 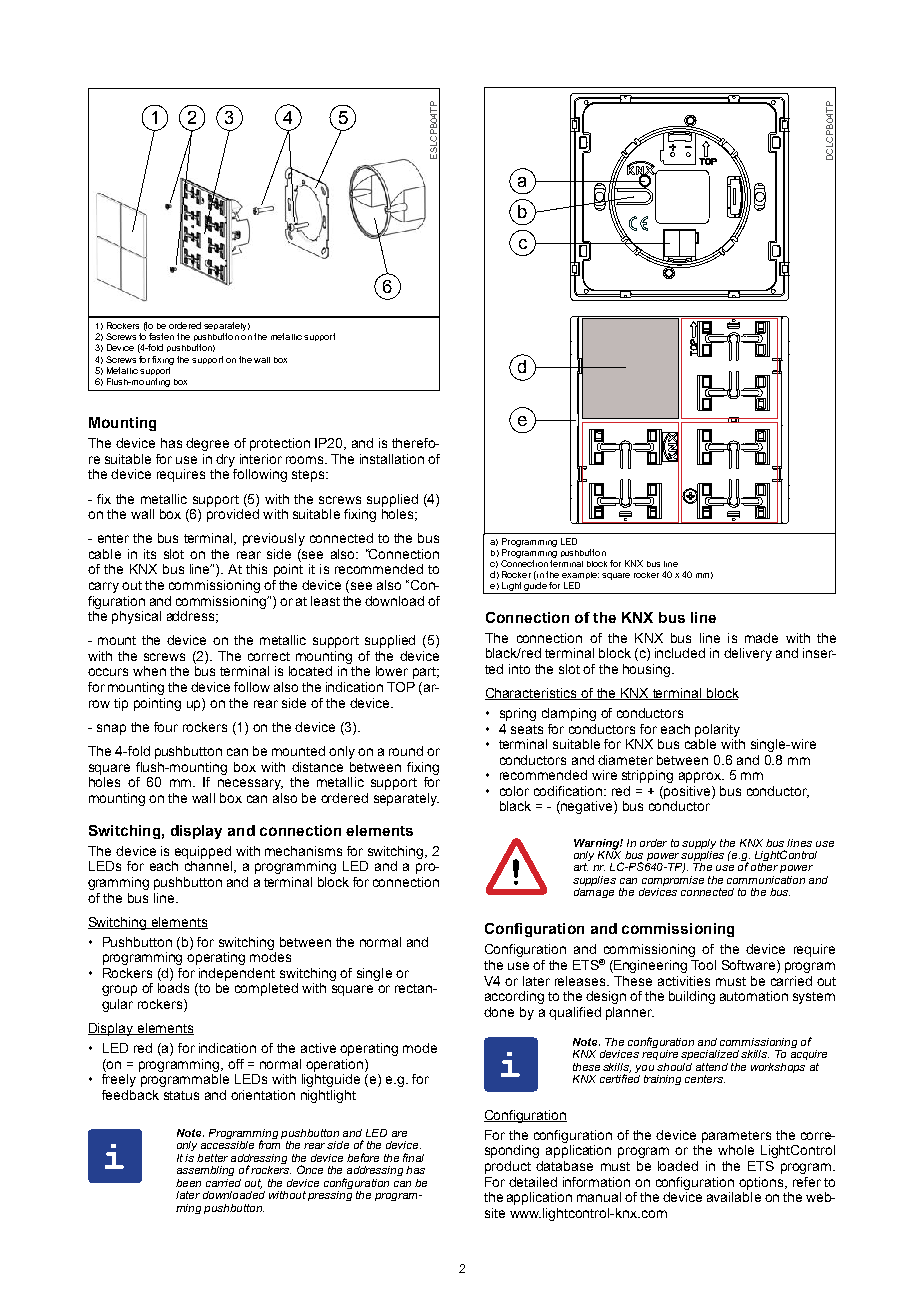 I want to click on fasten, so click(x=161, y=336).
